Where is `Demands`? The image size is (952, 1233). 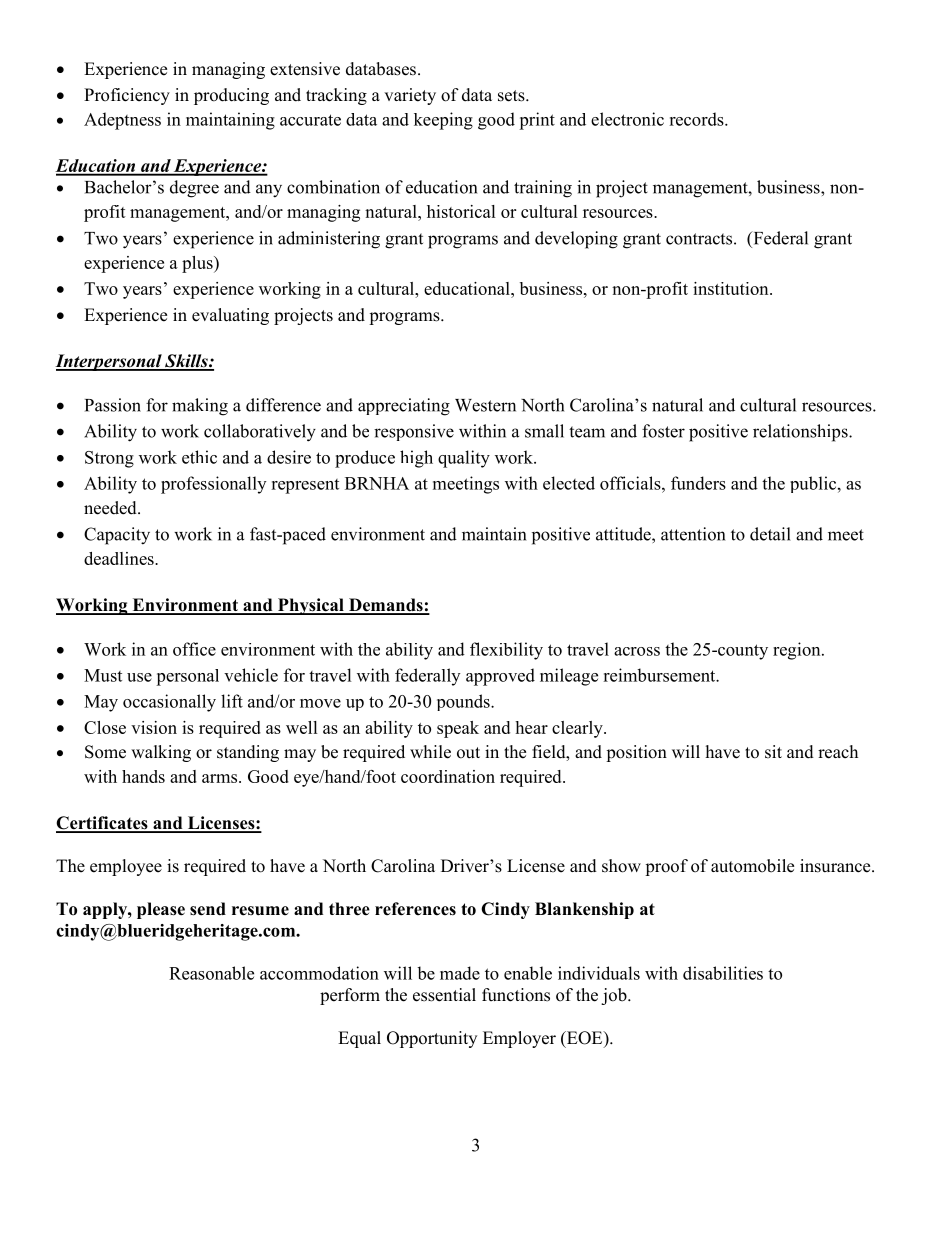 Demands is located at coordinates (385, 606).
